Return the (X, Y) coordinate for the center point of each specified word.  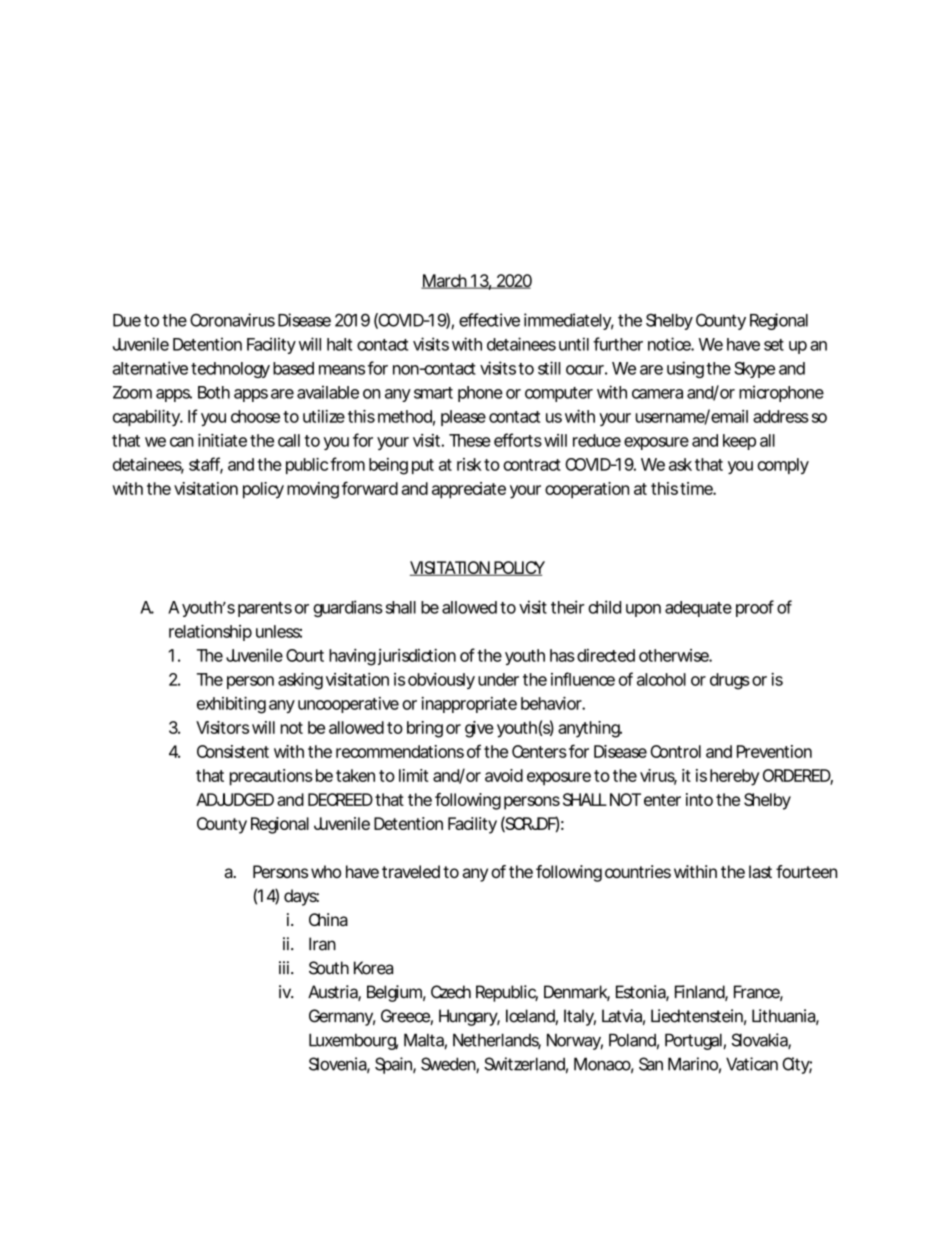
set (774, 345)
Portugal (693, 1041)
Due (127, 320)
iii (284, 967)
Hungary (469, 1017)
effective (489, 320)
